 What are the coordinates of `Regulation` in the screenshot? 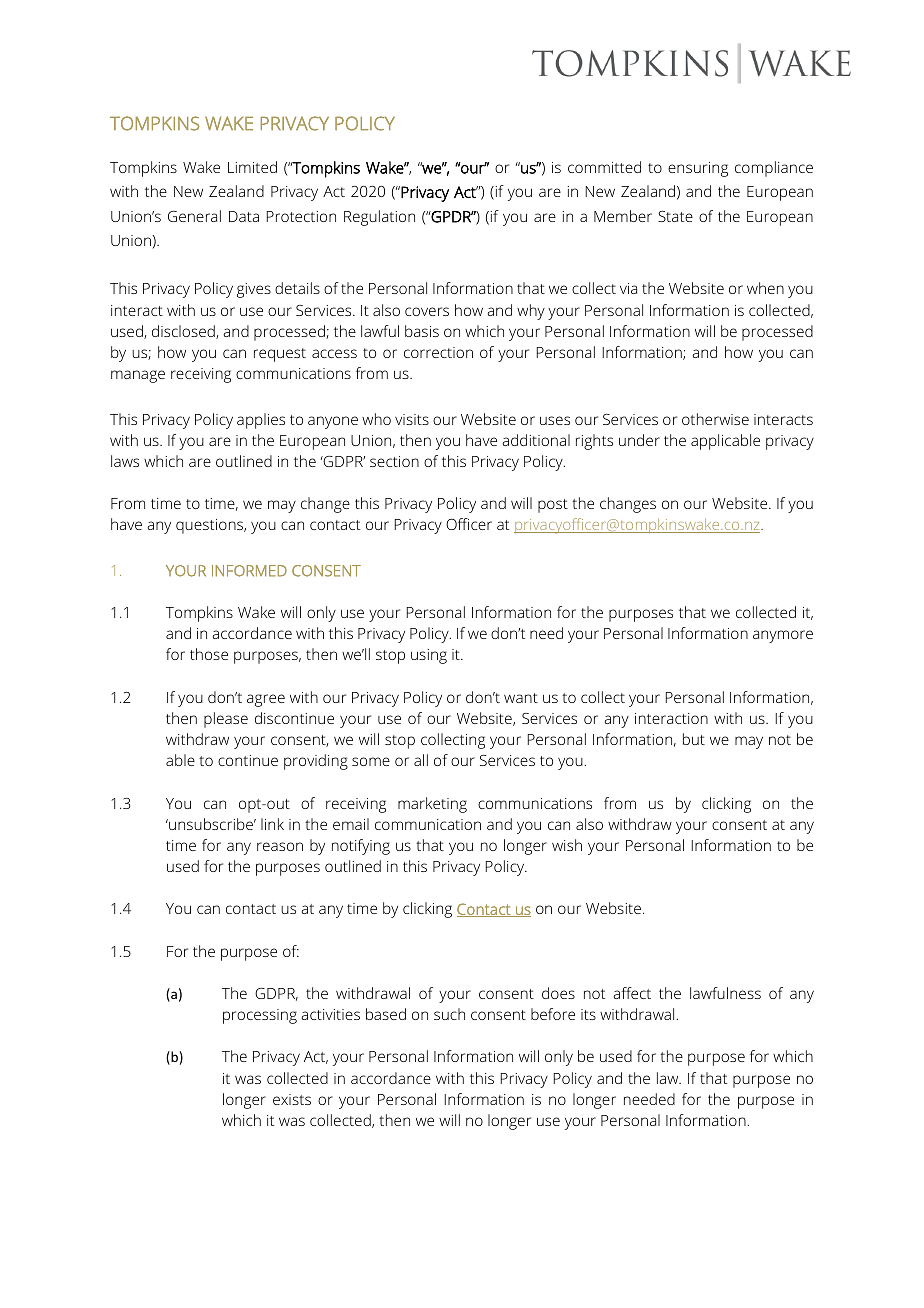 It's located at (379, 218).
